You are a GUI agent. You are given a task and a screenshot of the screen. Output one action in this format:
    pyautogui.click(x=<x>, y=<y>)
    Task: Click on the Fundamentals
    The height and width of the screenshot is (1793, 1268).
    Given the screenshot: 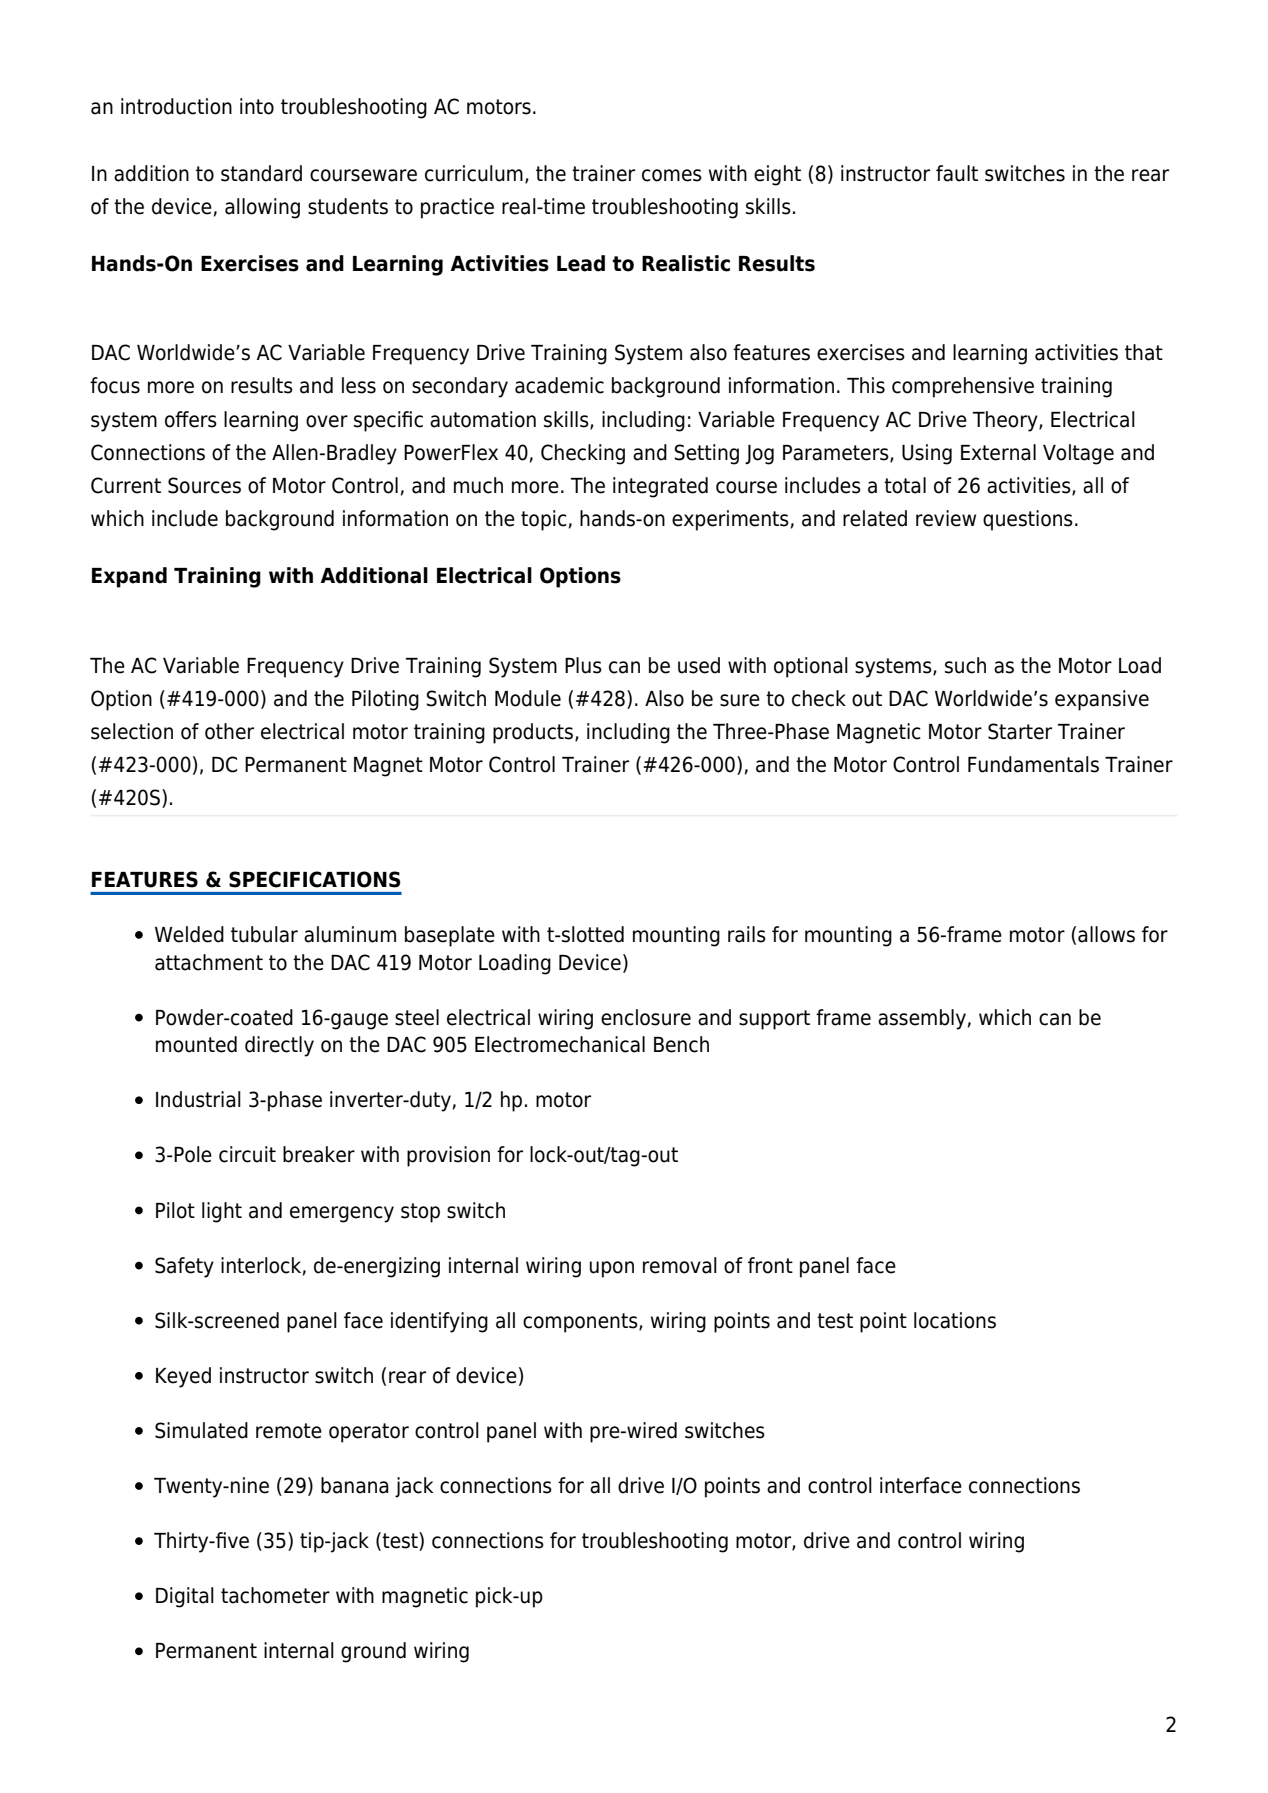 What is the action you would take?
    pyautogui.click(x=1033, y=764)
